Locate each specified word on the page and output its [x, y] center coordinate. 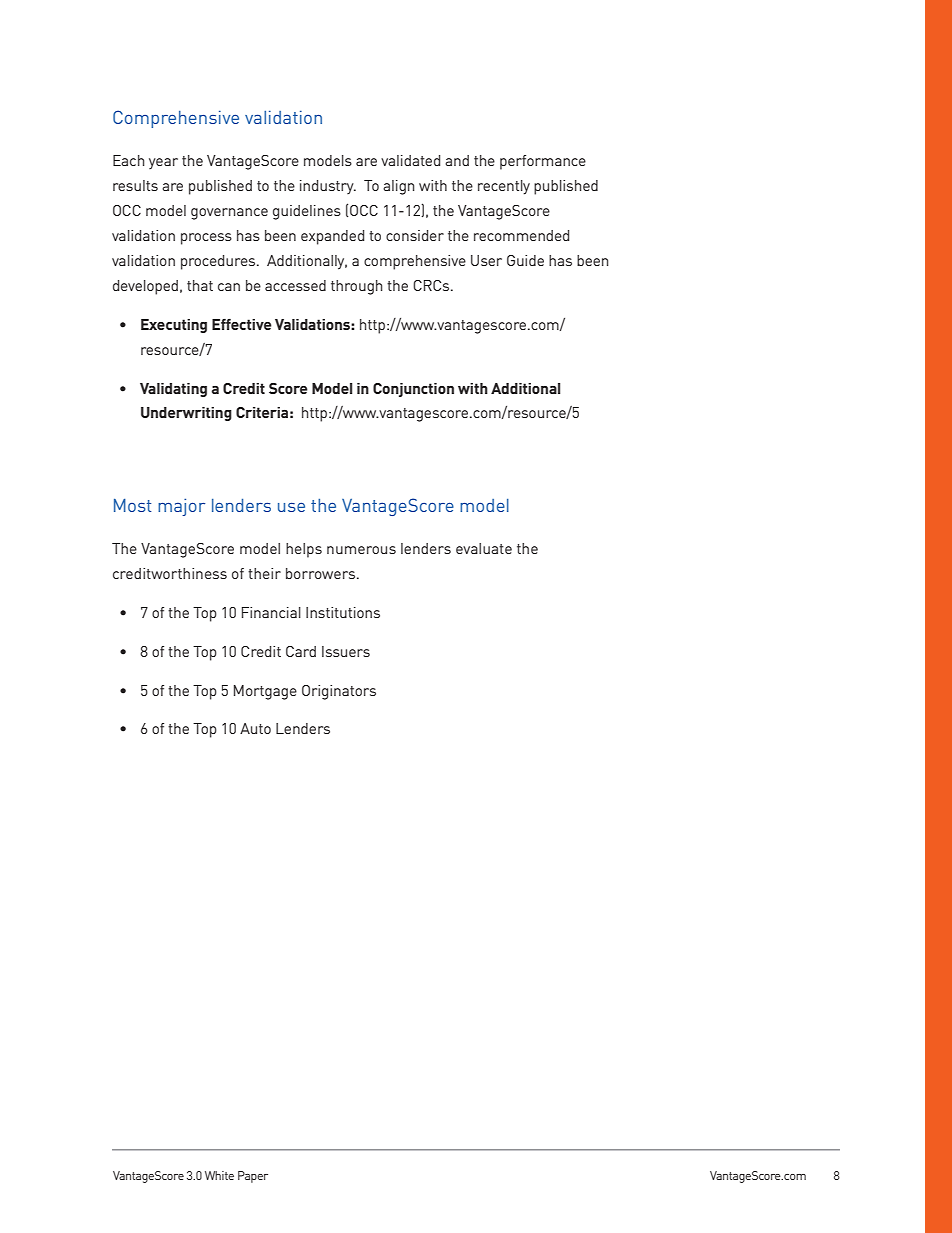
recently [504, 187]
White [219, 1175]
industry [328, 187]
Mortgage [265, 692]
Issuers [346, 651]
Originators [339, 692]
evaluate [484, 548]
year [163, 163]
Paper [253, 1177]
